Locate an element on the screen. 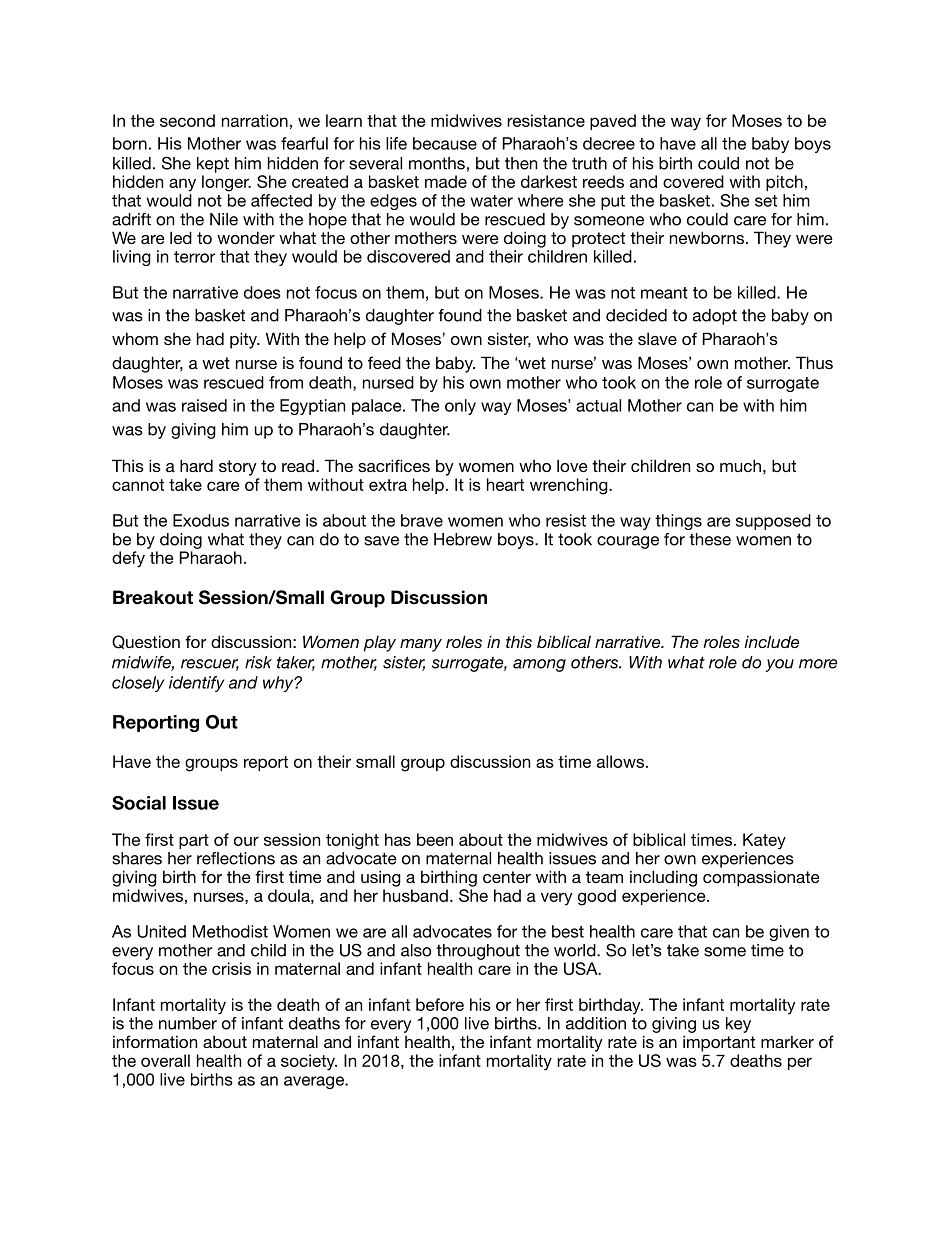 The height and width of the screenshot is (1233, 952). much is located at coordinates (740, 465).
